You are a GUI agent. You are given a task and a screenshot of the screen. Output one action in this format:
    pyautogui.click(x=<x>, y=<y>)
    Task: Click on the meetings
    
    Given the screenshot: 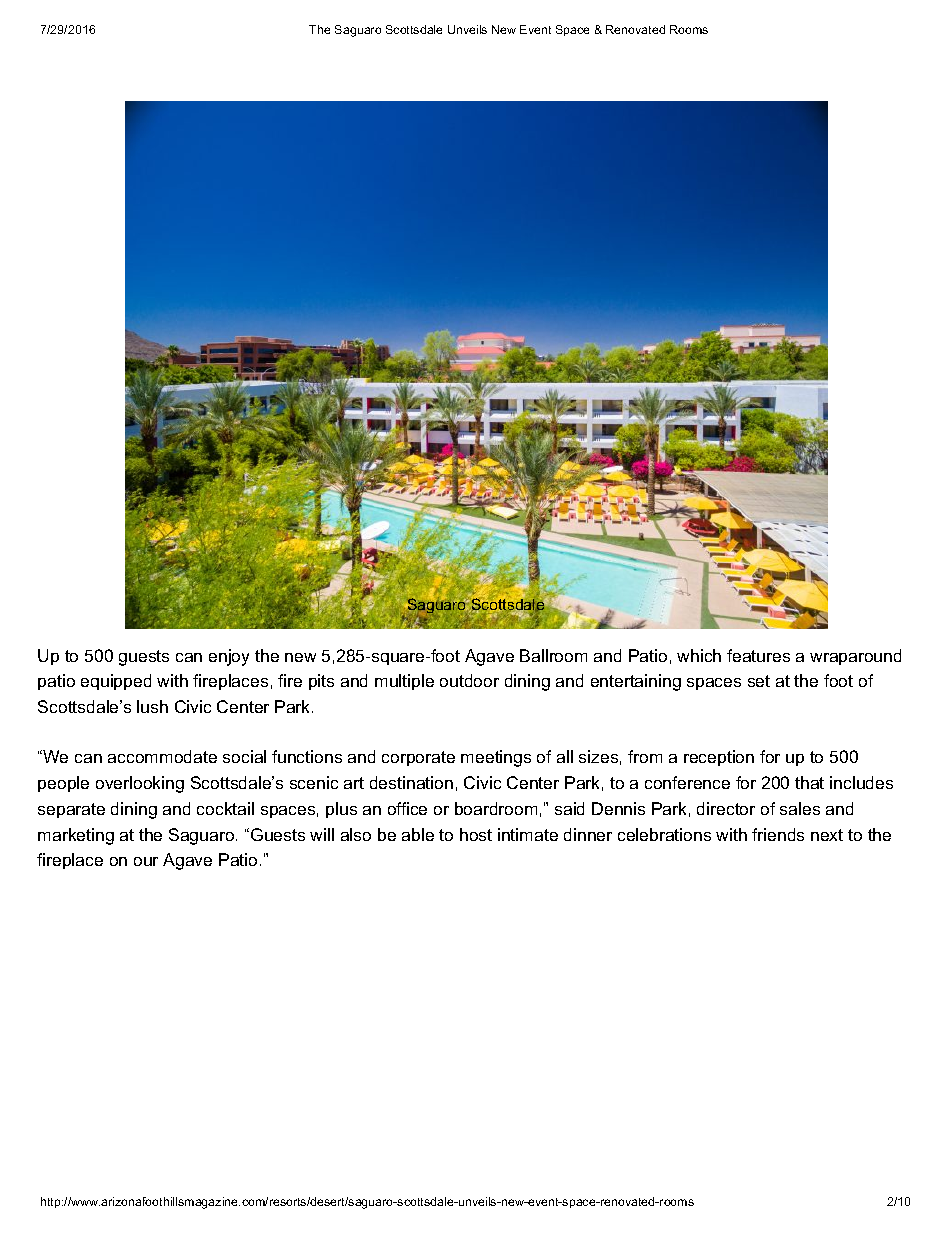 What is the action you would take?
    pyautogui.click(x=496, y=758)
